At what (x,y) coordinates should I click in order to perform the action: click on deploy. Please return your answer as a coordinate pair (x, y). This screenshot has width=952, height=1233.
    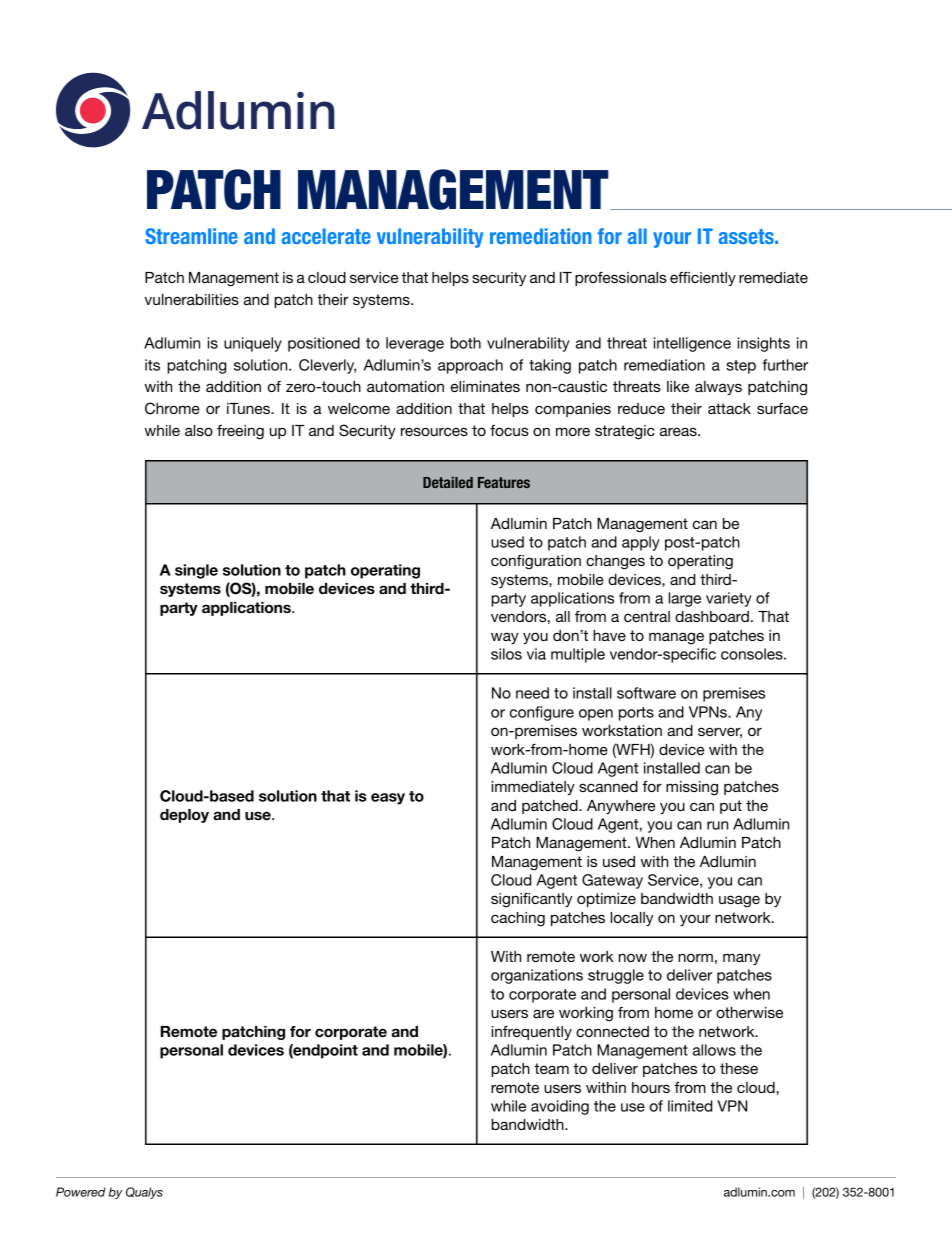
    Looking at the image, I should click on (184, 816).
